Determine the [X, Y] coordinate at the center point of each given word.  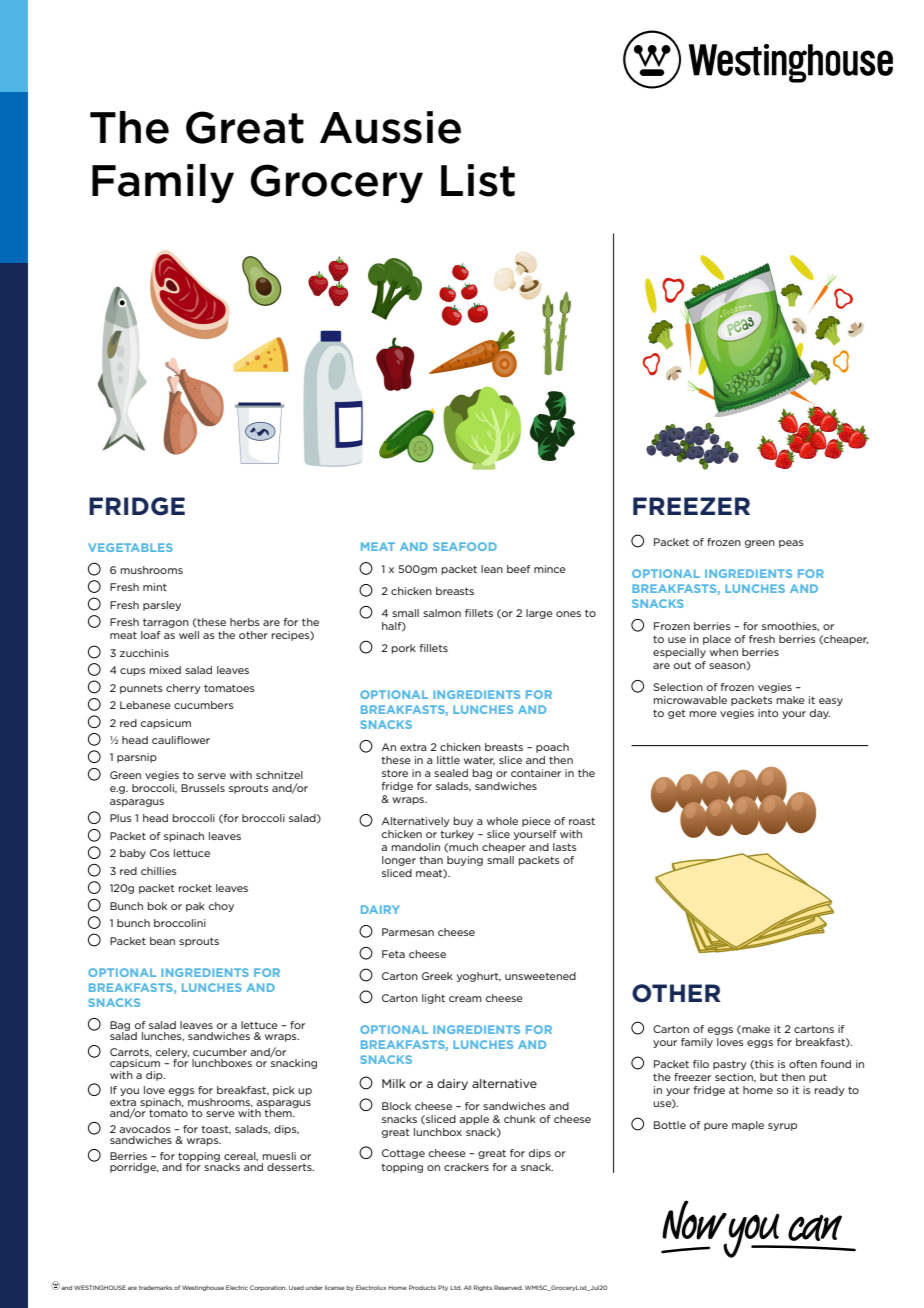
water [479, 760]
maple [748, 1126]
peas [791, 544]
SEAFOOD [465, 546]
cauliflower [181, 740]
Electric [237, 1287]
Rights [483, 1288]
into [768, 713]
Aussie [390, 127]
